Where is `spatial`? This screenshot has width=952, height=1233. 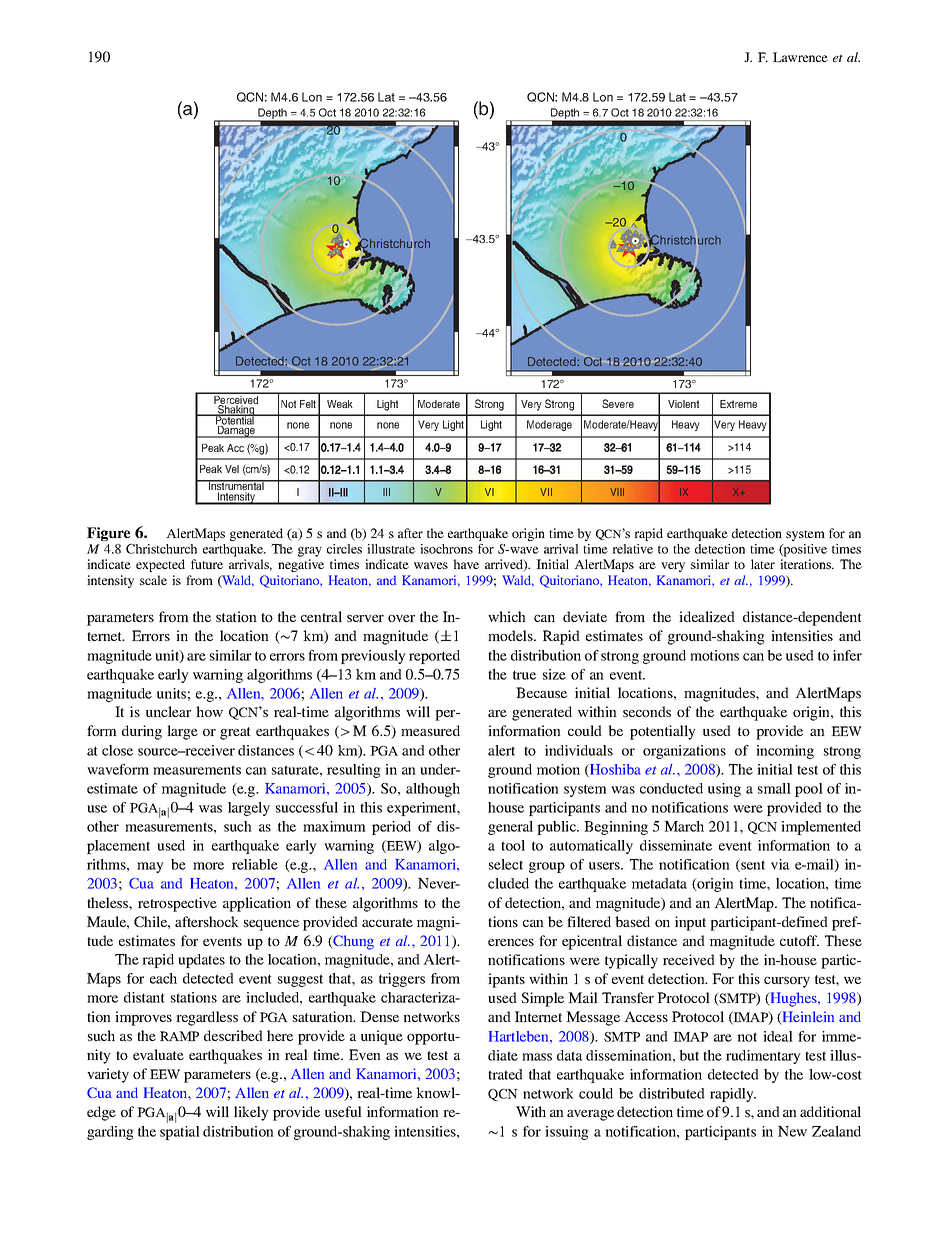 spatial is located at coordinates (180, 1133).
